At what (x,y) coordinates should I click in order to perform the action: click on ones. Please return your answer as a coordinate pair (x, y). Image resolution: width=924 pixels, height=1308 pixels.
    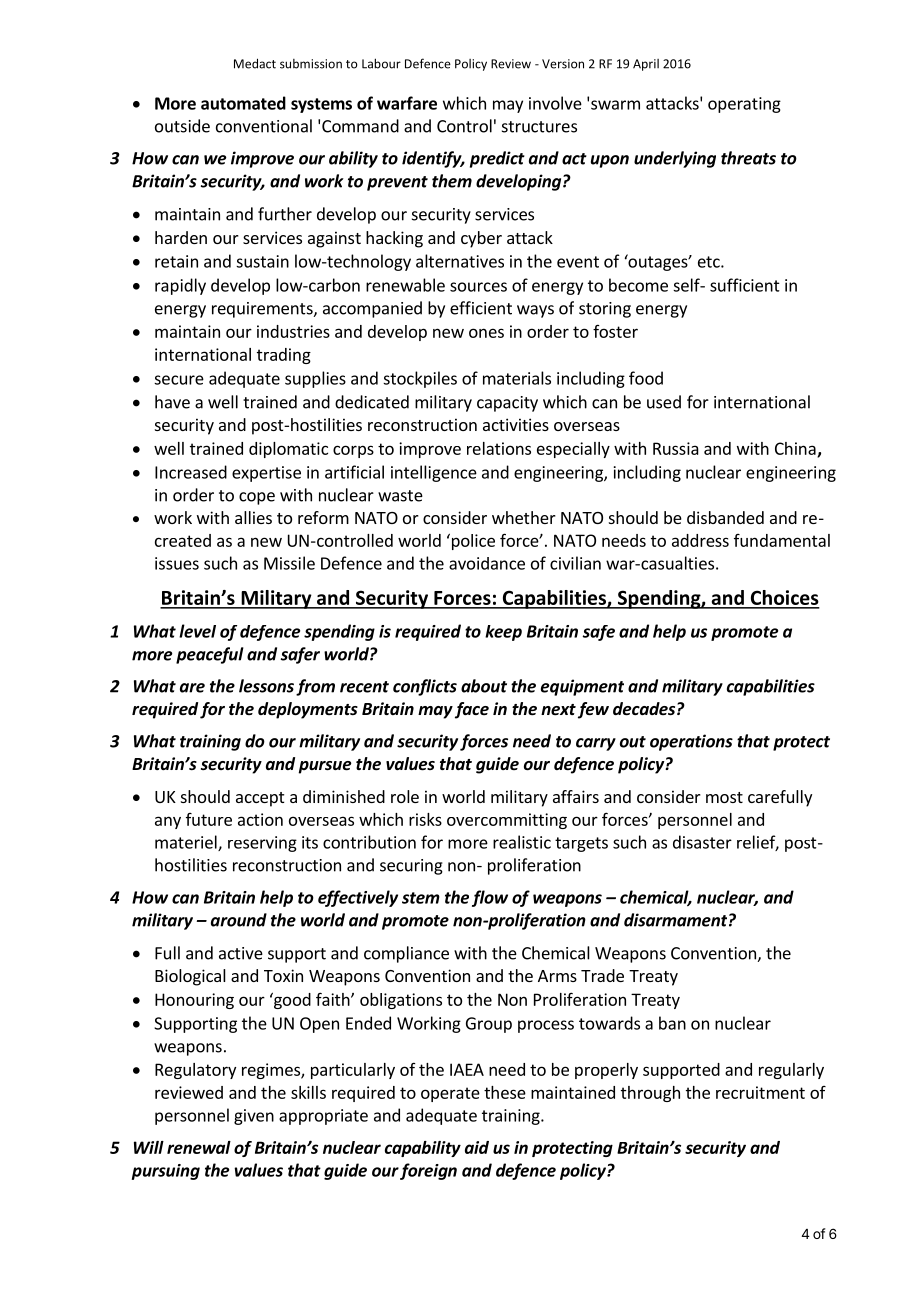
    Looking at the image, I should click on (486, 333).
